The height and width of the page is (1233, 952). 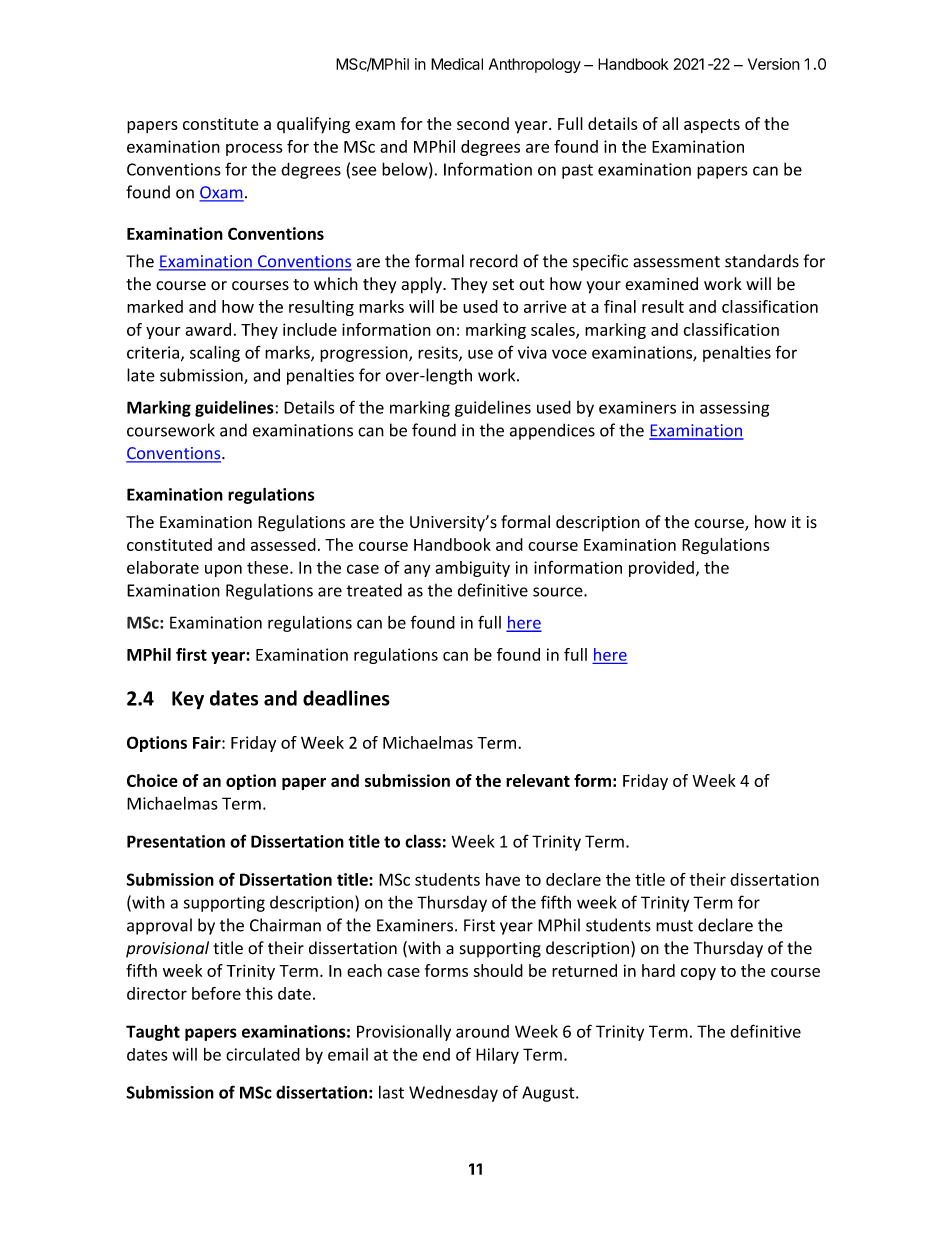 What do you see at coordinates (223, 570) in the page?
I see `upon` at bounding box center [223, 570].
